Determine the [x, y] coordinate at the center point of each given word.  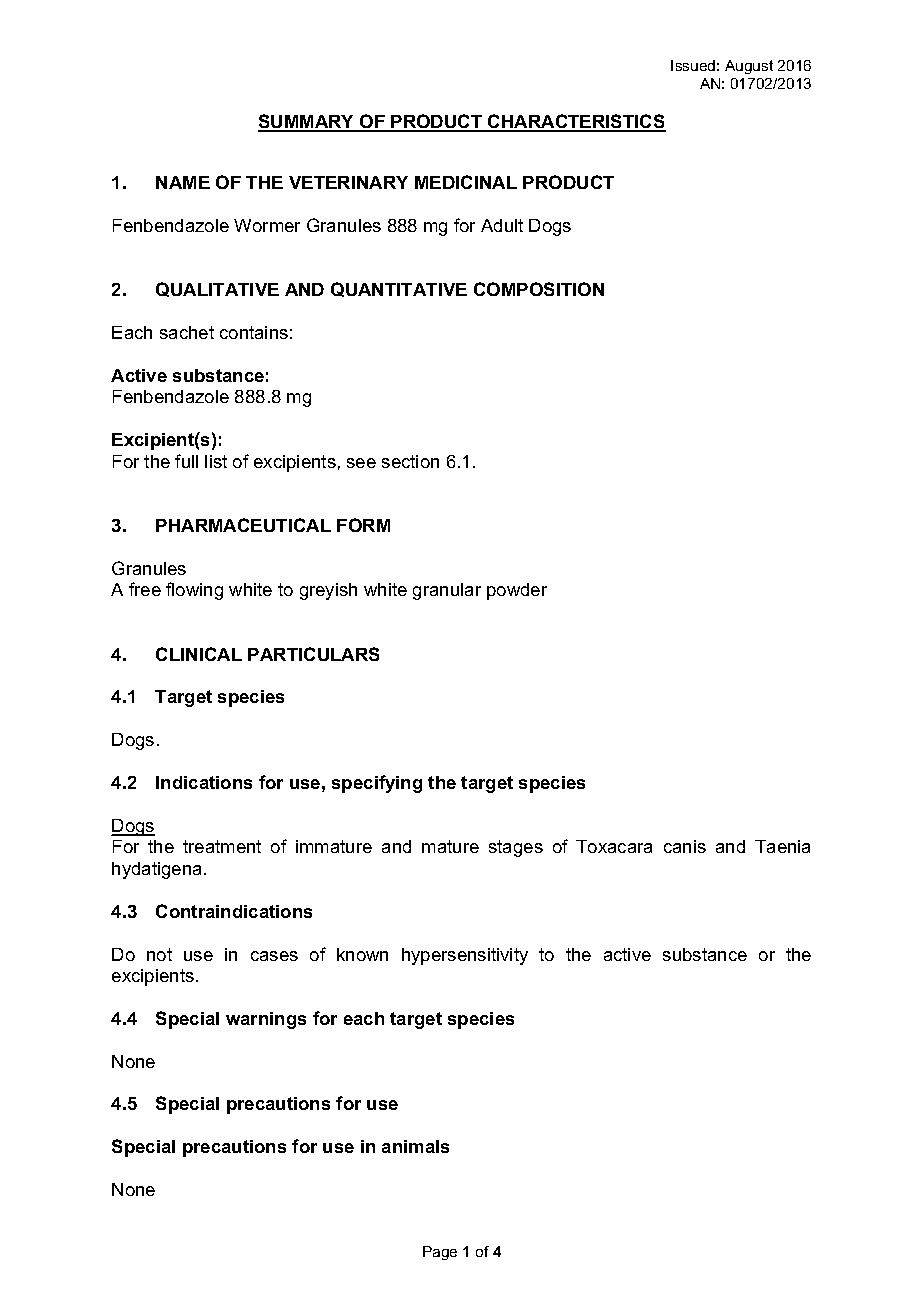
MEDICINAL [466, 182]
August [749, 67]
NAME [183, 182]
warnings [266, 1020]
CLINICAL [199, 654]
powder [517, 591]
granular [447, 591]
